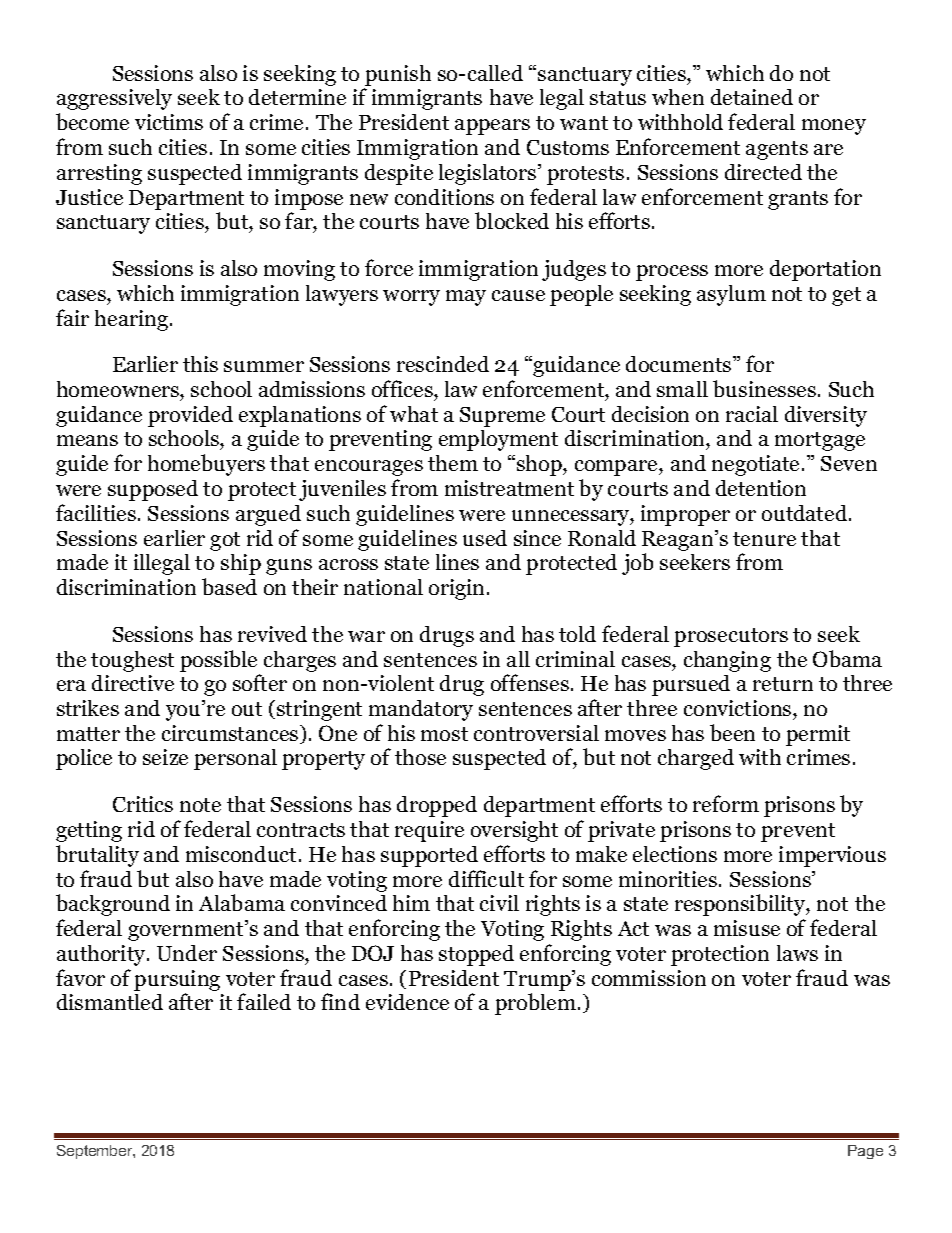  What do you see at coordinates (190, 416) in the image?
I see `provided` at bounding box center [190, 416].
